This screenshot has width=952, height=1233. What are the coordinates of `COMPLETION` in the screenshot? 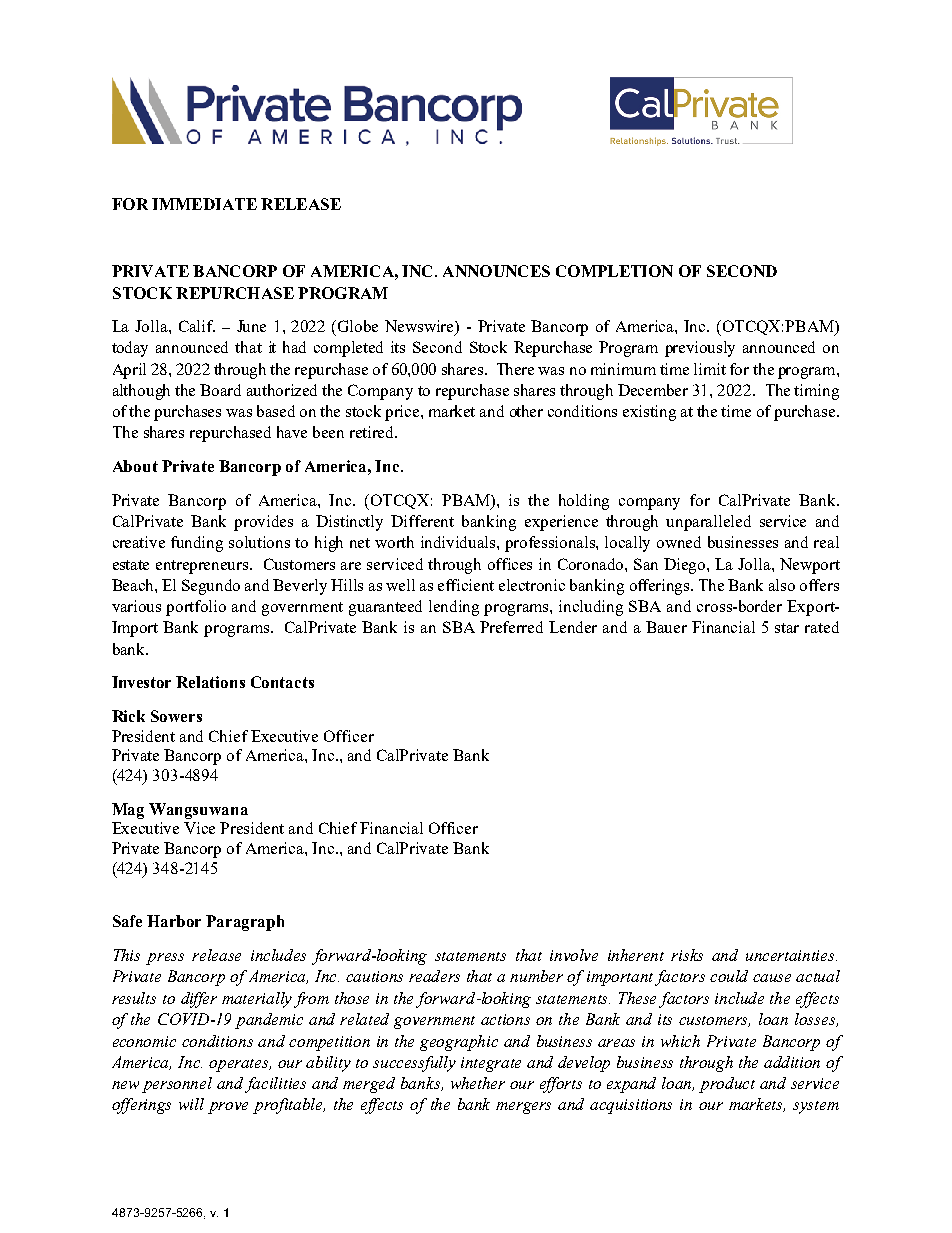 It's located at (614, 271).
